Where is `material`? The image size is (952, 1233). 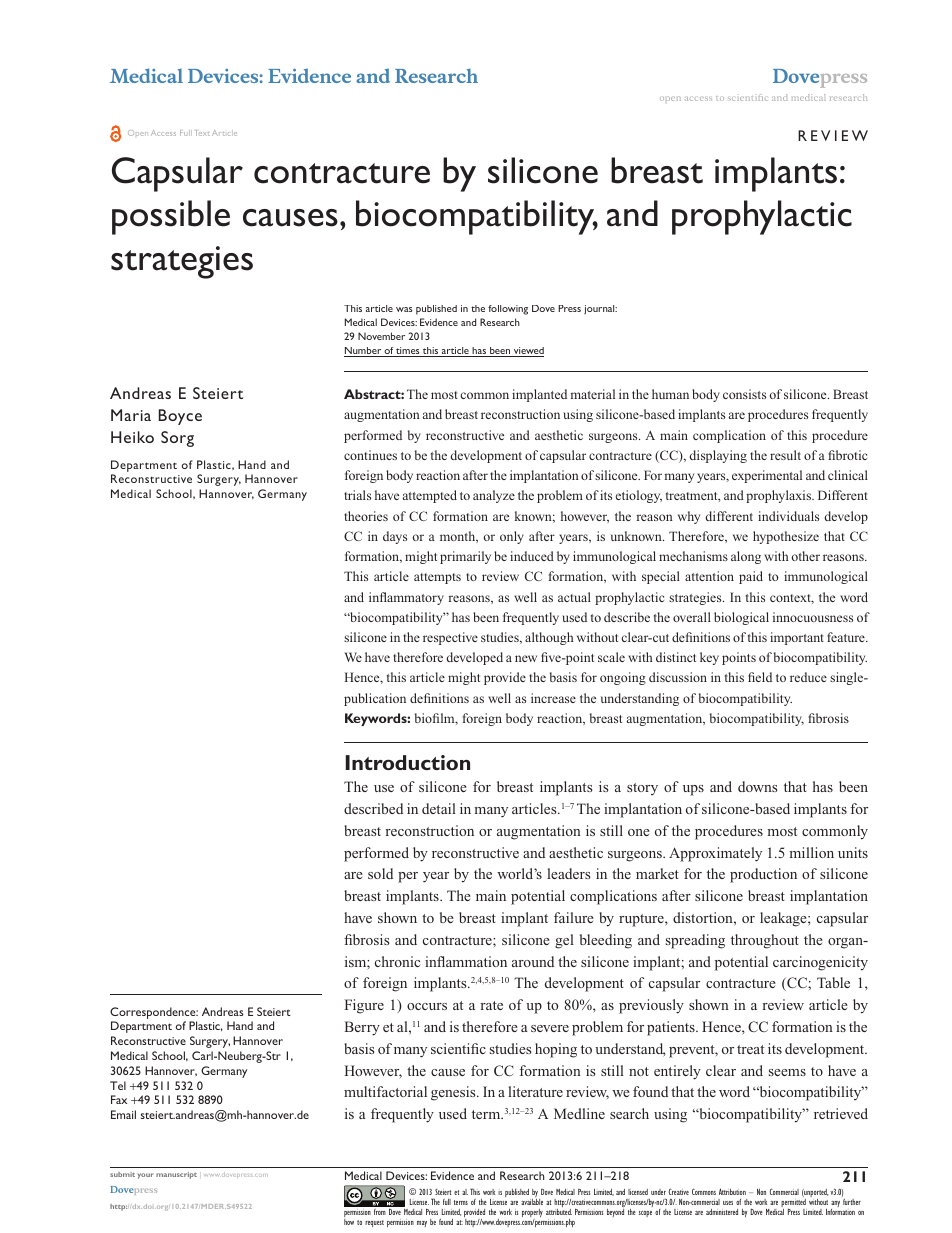
material is located at coordinates (593, 394).
